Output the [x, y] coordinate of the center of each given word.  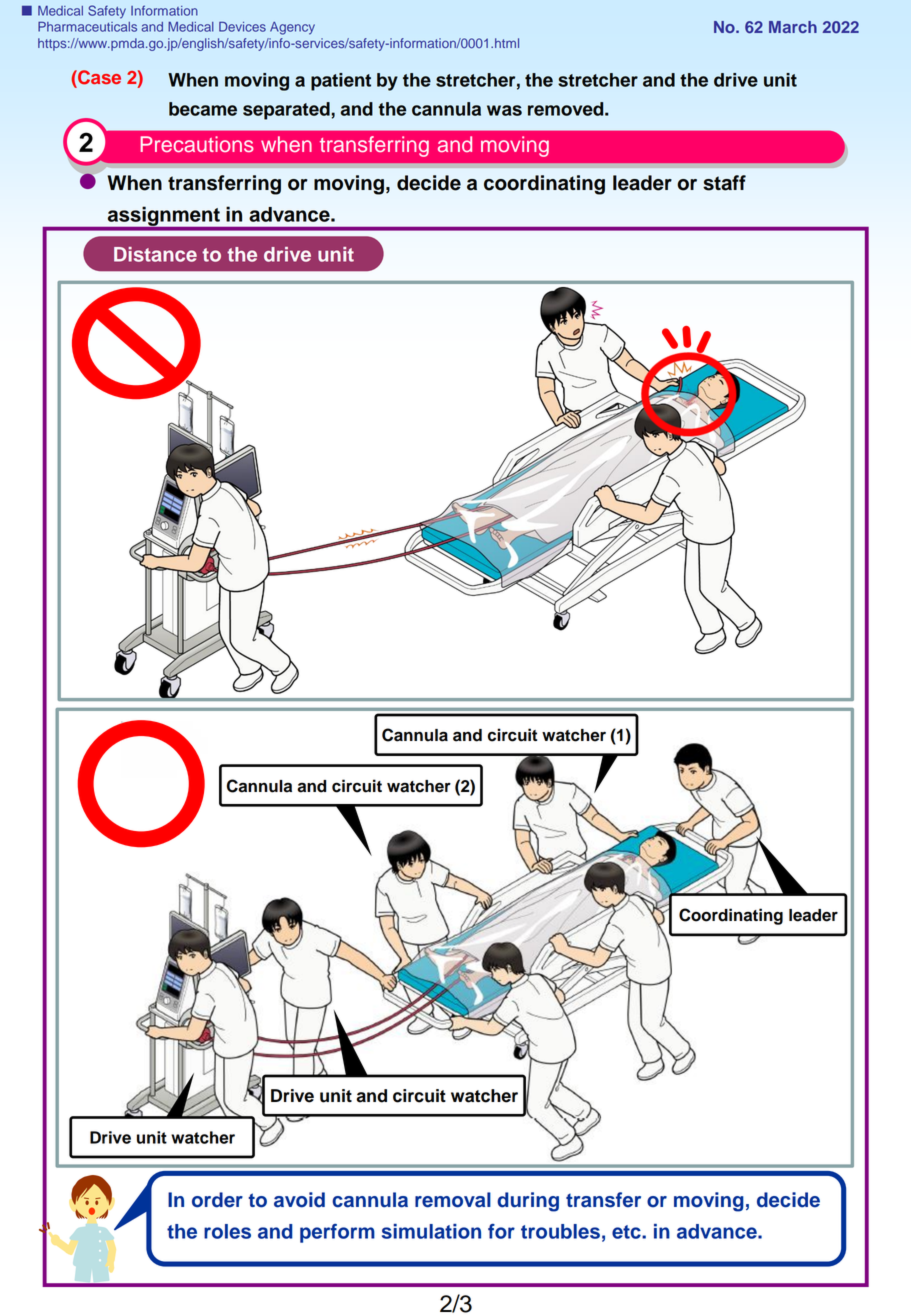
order [217, 1200]
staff [724, 183]
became [203, 109]
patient [341, 82]
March [793, 27]
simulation [431, 1231]
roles [227, 1231]
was [504, 110]
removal [453, 1200]
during [528, 1202]
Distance [155, 254]
